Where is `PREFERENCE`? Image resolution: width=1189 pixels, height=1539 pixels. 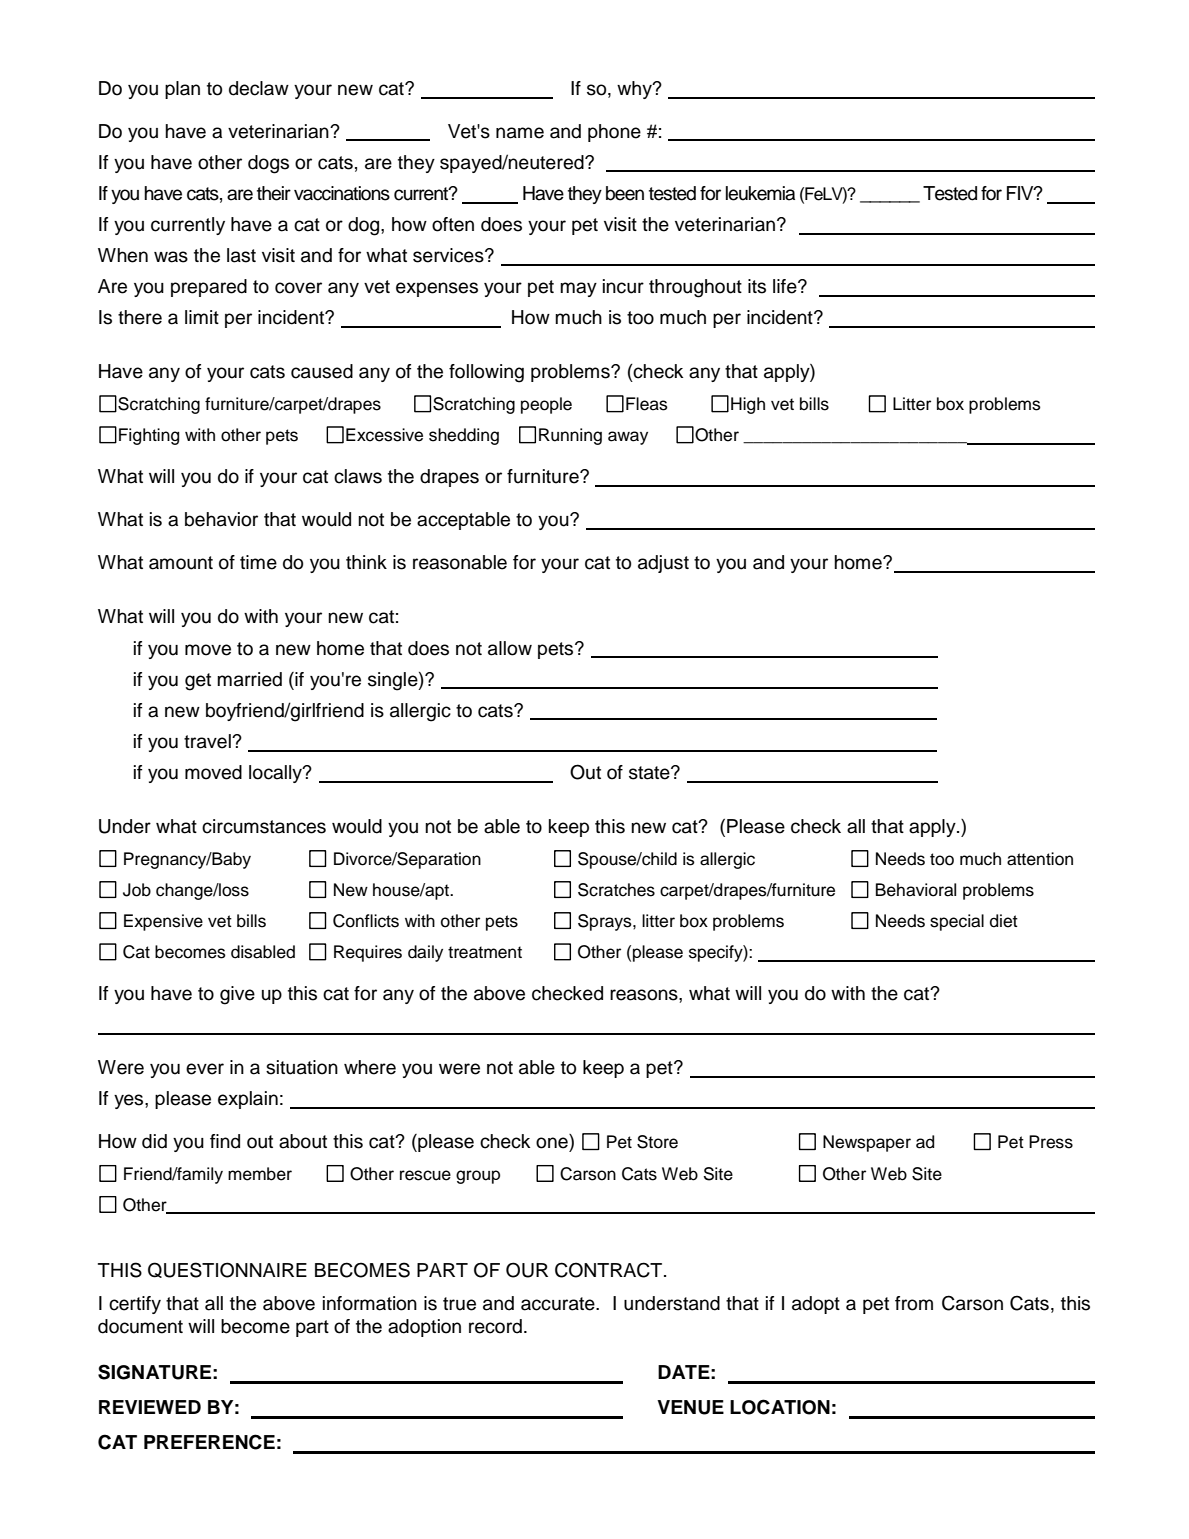 PREFERENCE is located at coordinates (209, 1442).
